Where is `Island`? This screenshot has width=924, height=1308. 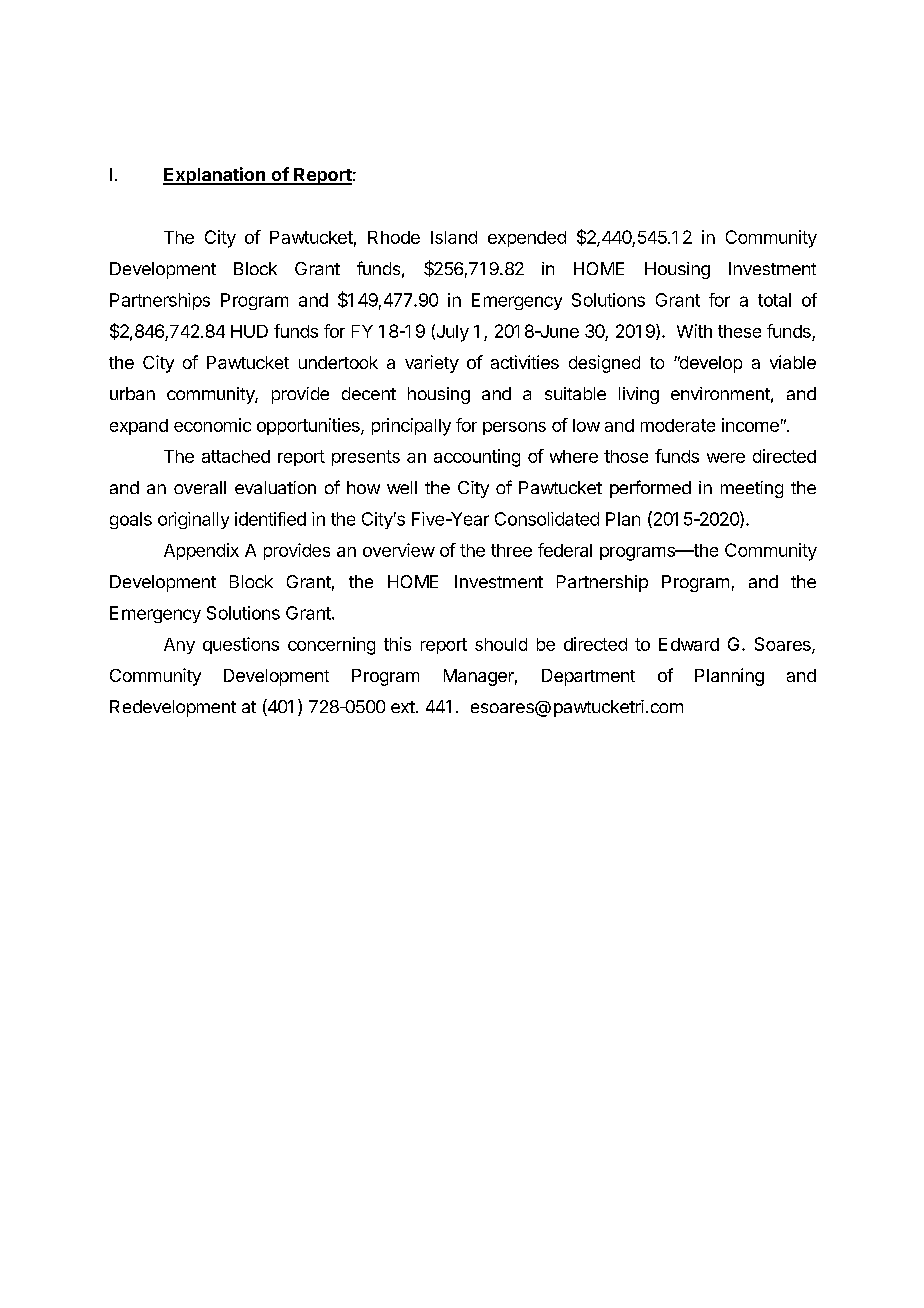 Island is located at coordinates (454, 237).
